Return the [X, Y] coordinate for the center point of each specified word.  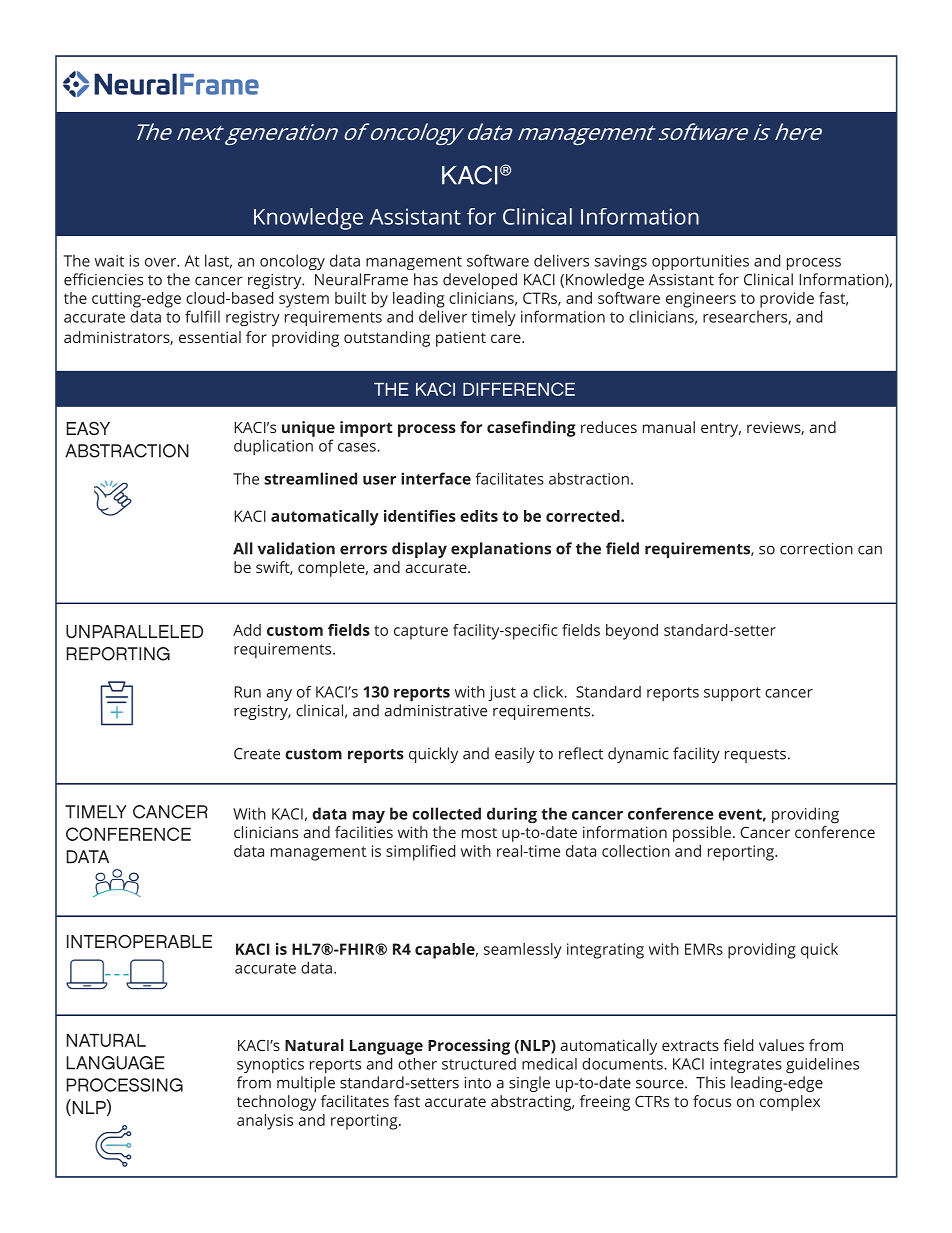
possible [702, 834]
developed [480, 281]
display [419, 550]
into [478, 1083]
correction [816, 549]
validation [296, 548]
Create [257, 754]
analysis [265, 1122]
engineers [701, 300]
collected [446, 813]
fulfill [202, 316]
